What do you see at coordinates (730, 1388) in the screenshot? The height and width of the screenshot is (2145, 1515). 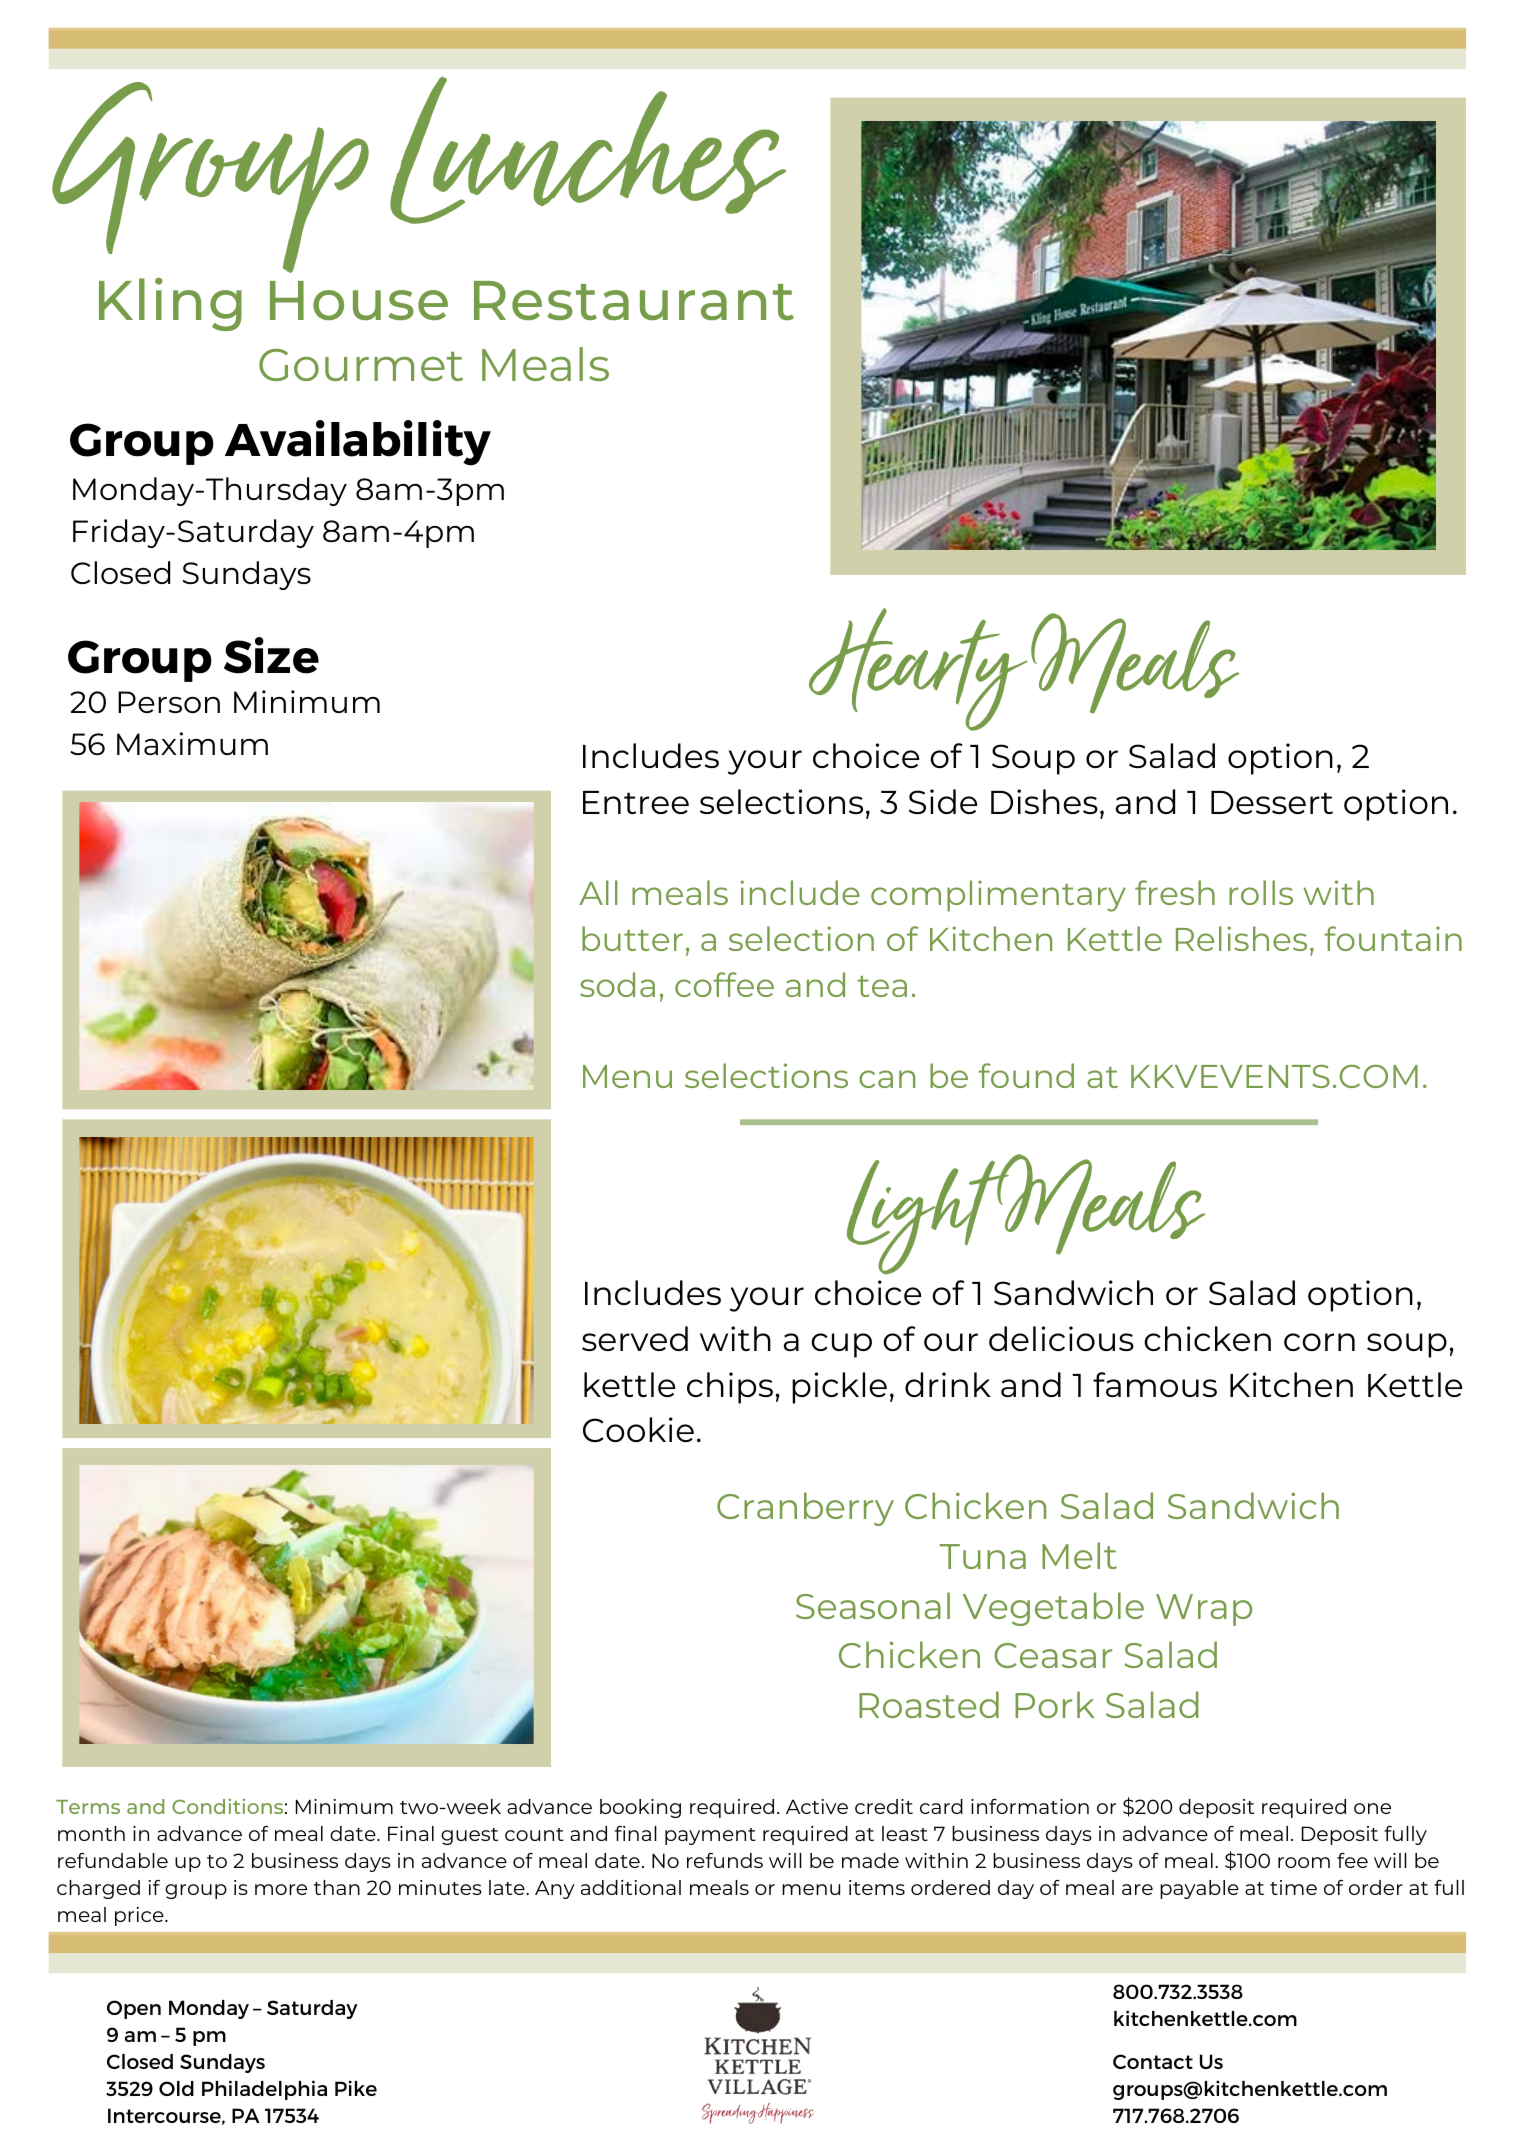 I see `chips` at bounding box center [730, 1388].
